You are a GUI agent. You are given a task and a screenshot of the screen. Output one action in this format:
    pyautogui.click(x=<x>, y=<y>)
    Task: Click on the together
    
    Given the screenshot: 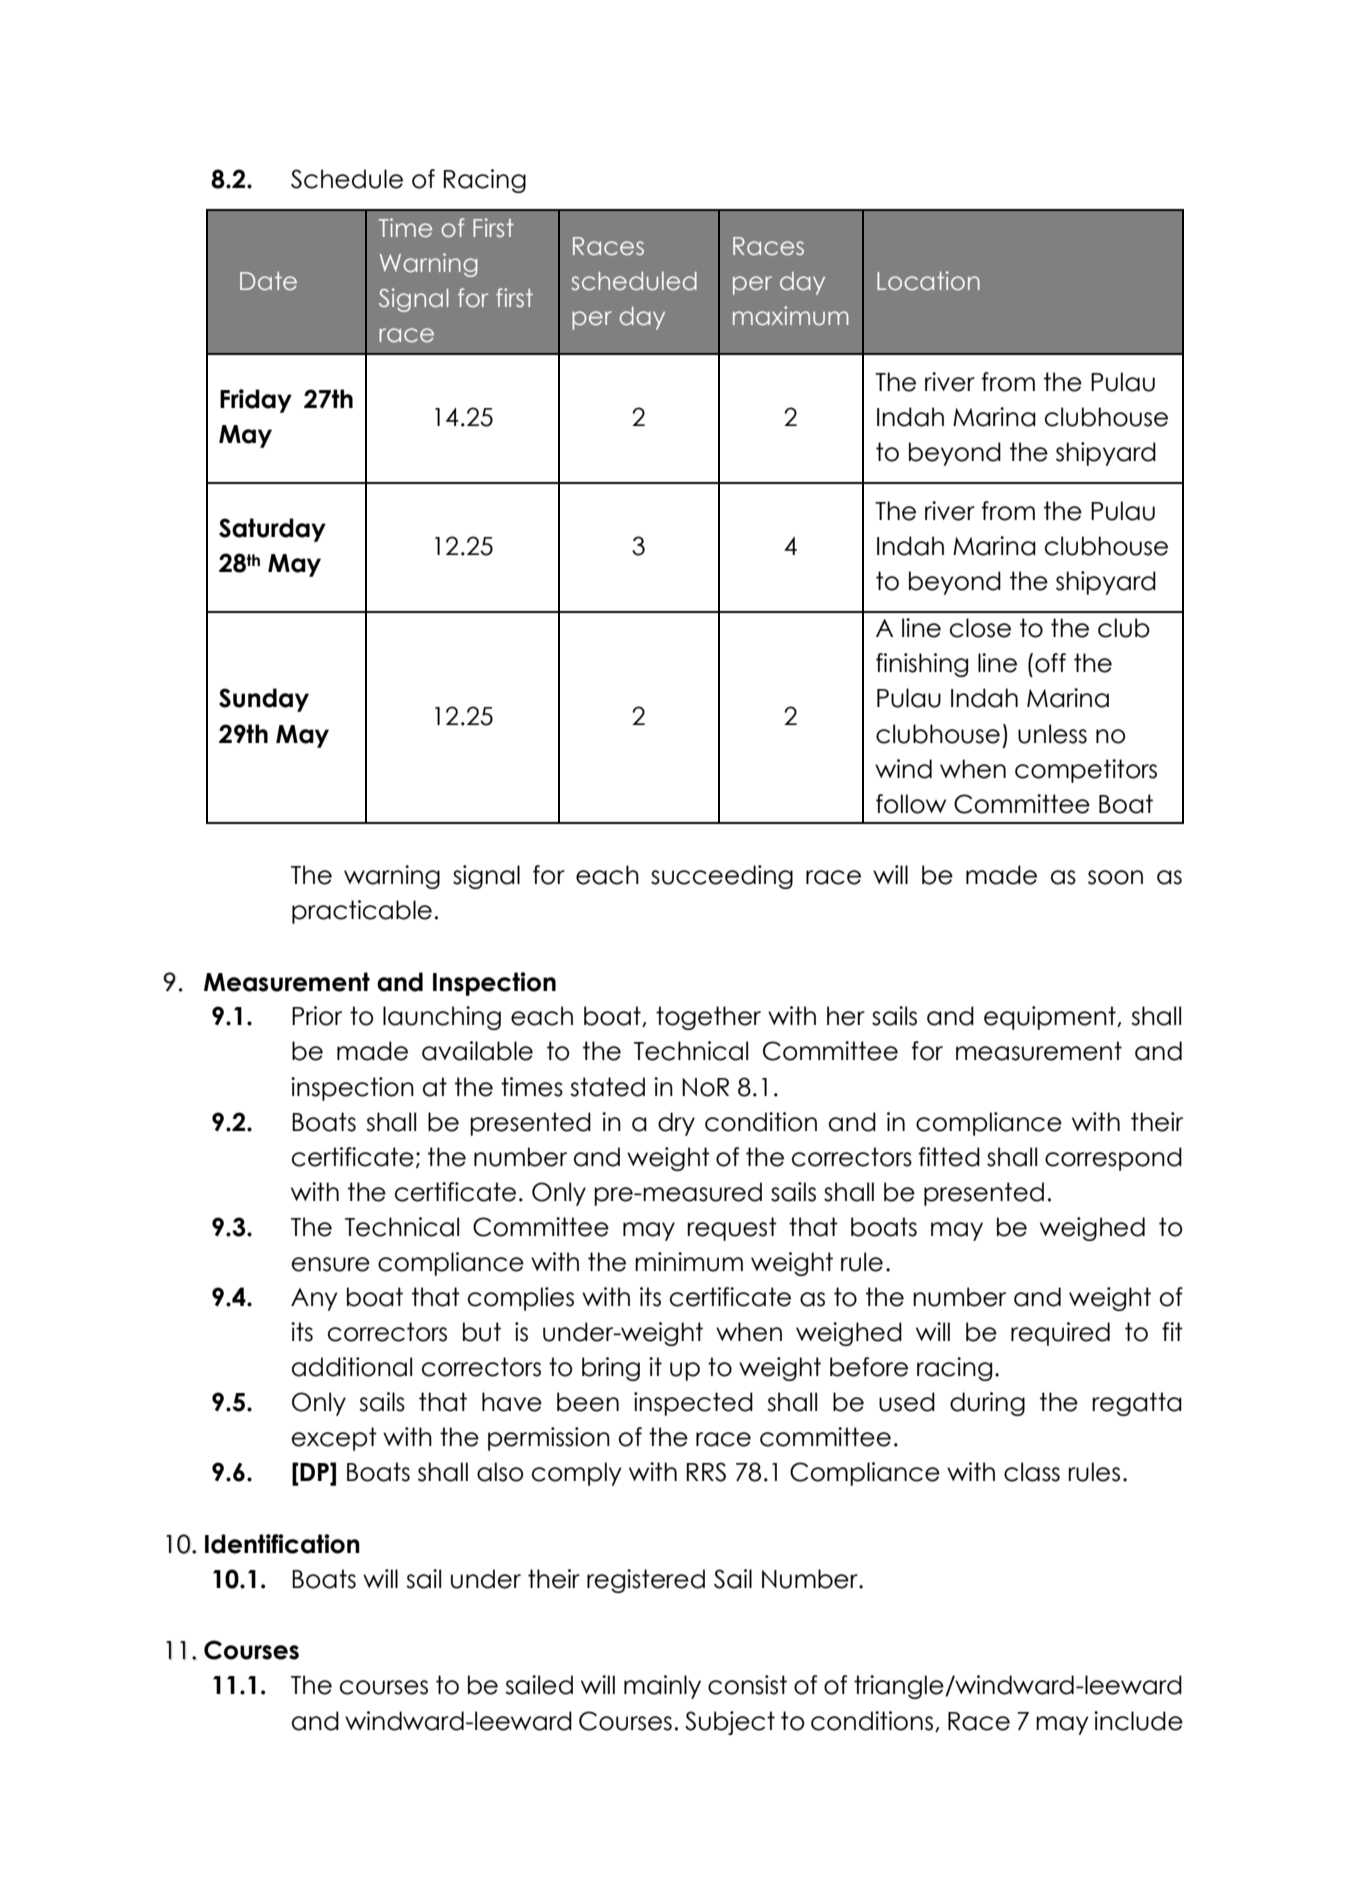 What is the action you would take?
    pyautogui.click(x=708, y=1018)
